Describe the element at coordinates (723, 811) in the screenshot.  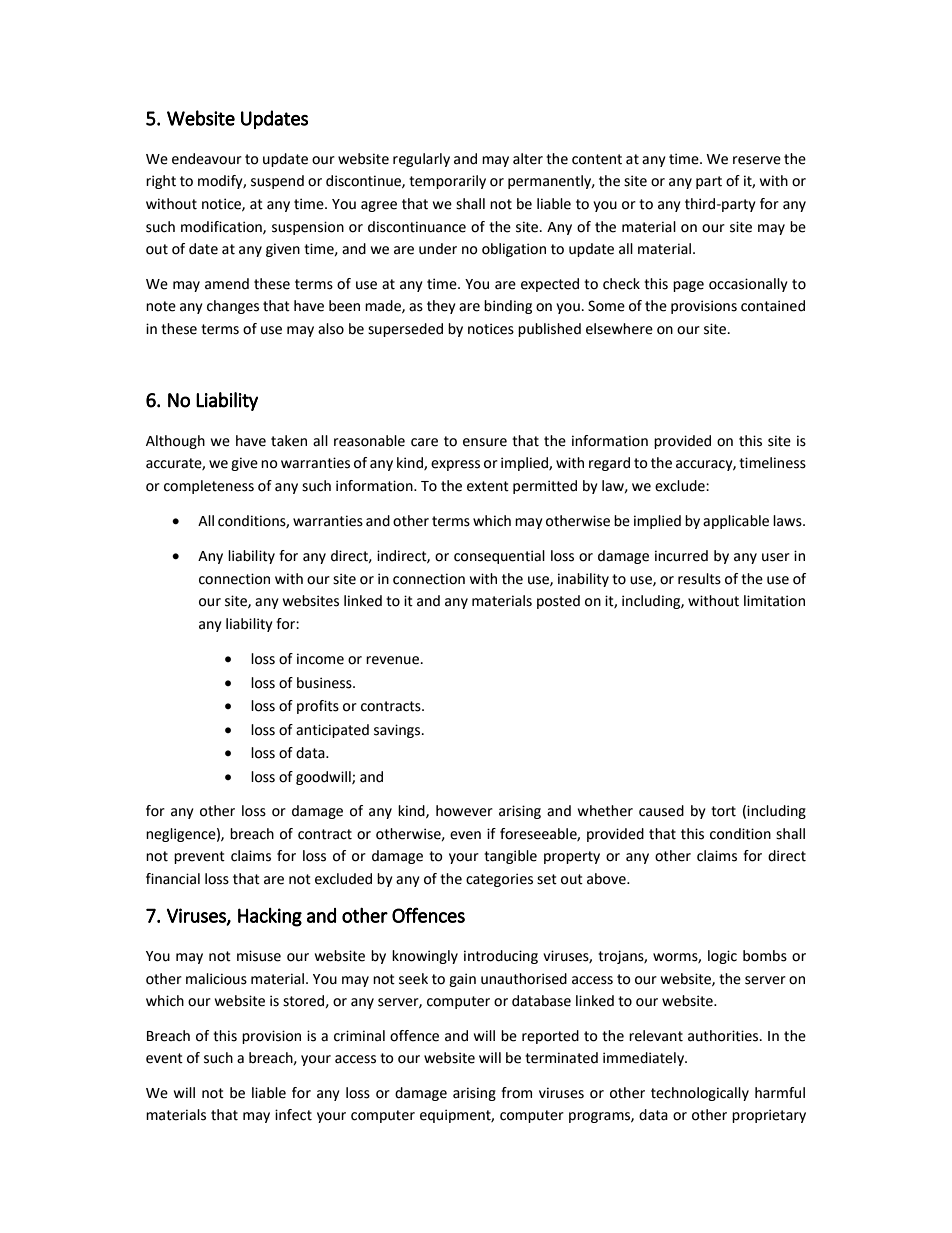
I see `tort` at that location.
